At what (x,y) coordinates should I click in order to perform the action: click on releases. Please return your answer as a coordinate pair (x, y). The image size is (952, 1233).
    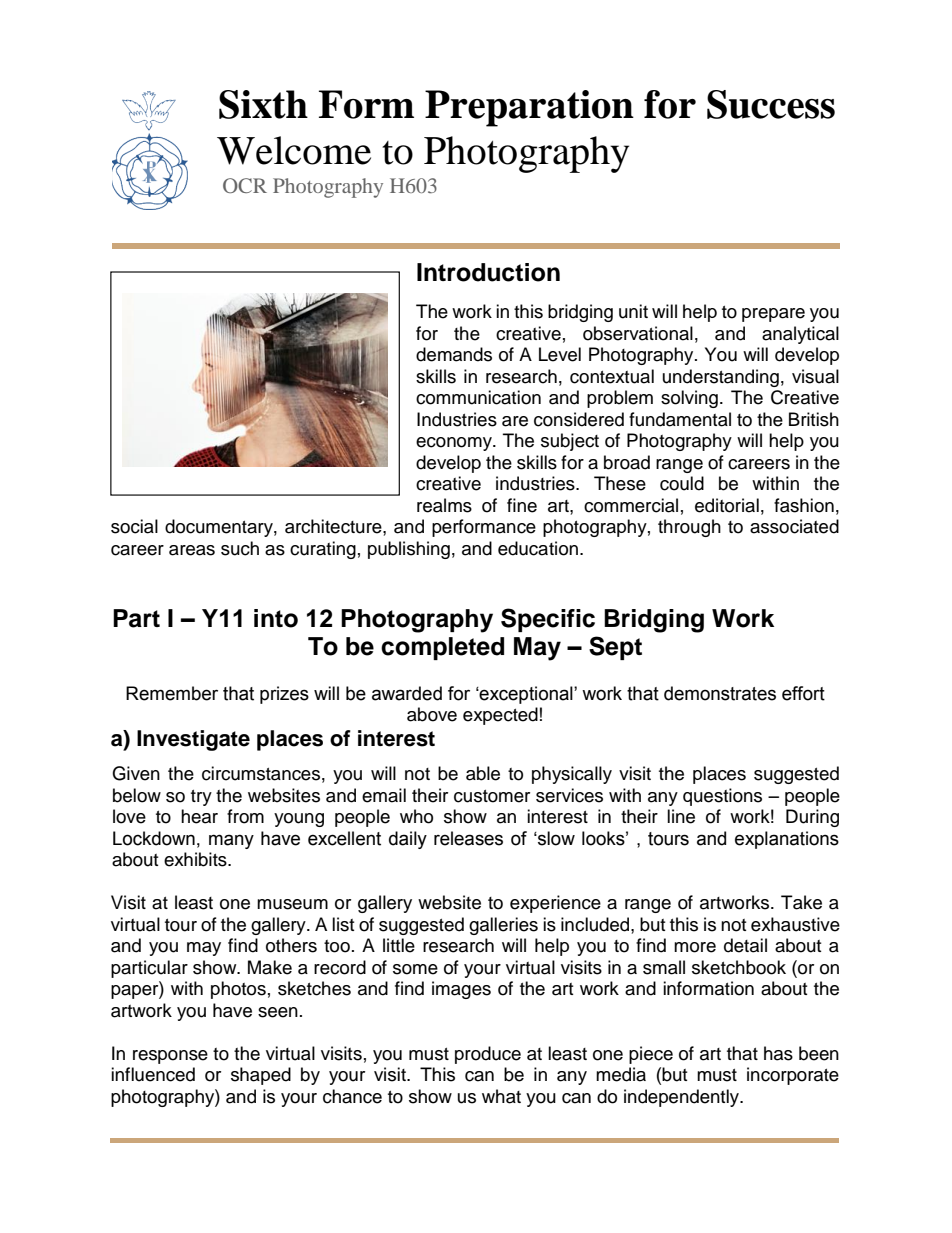
    Looking at the image, I should click on (468, 838).
